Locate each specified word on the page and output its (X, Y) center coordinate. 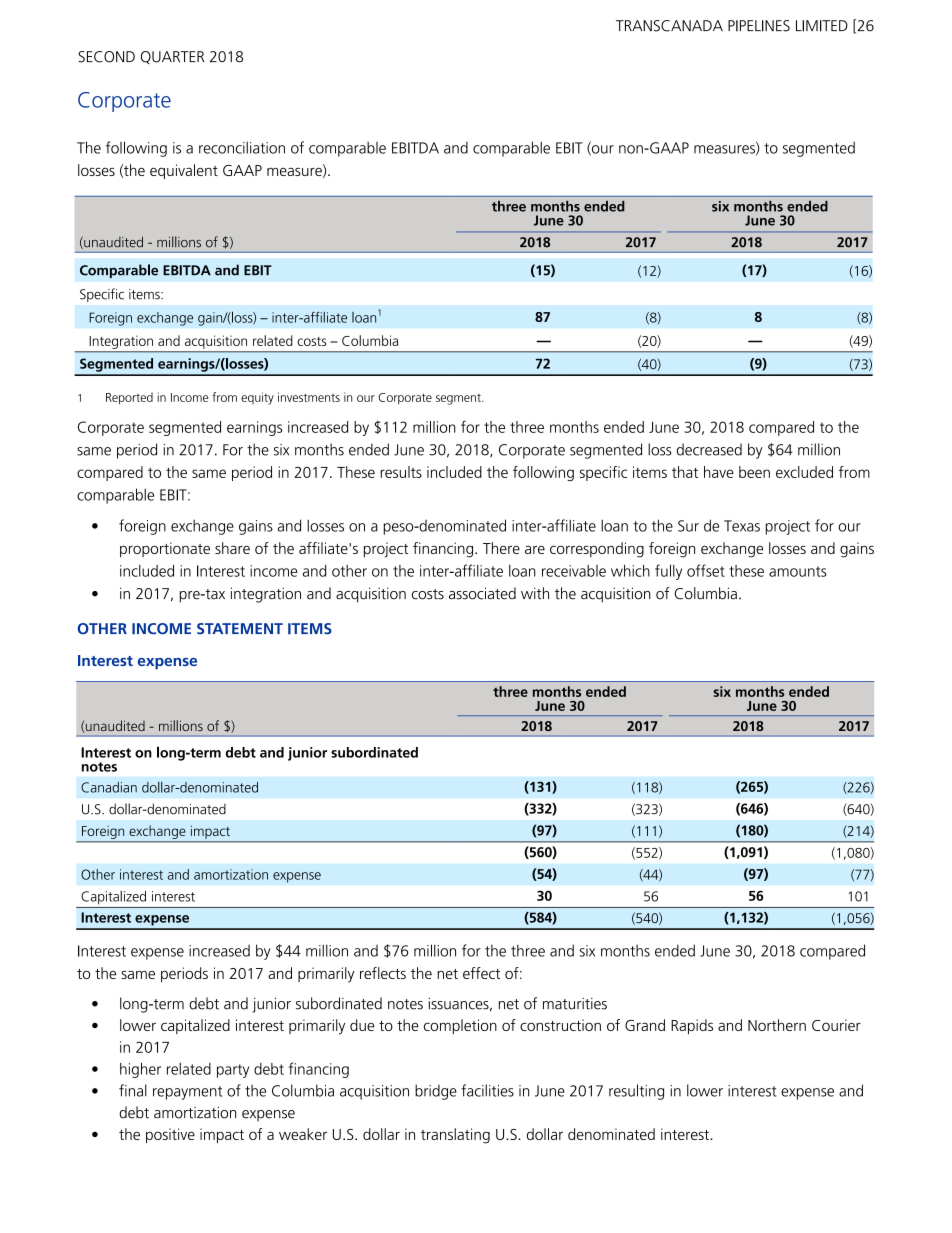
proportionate (165, 549)
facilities (487, 1090)
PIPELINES (759, 26)
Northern (777, 1025)
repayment (187, 1093)
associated (482, 593)
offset (706, 570)
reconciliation (242, 148)
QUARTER (172, 57)
